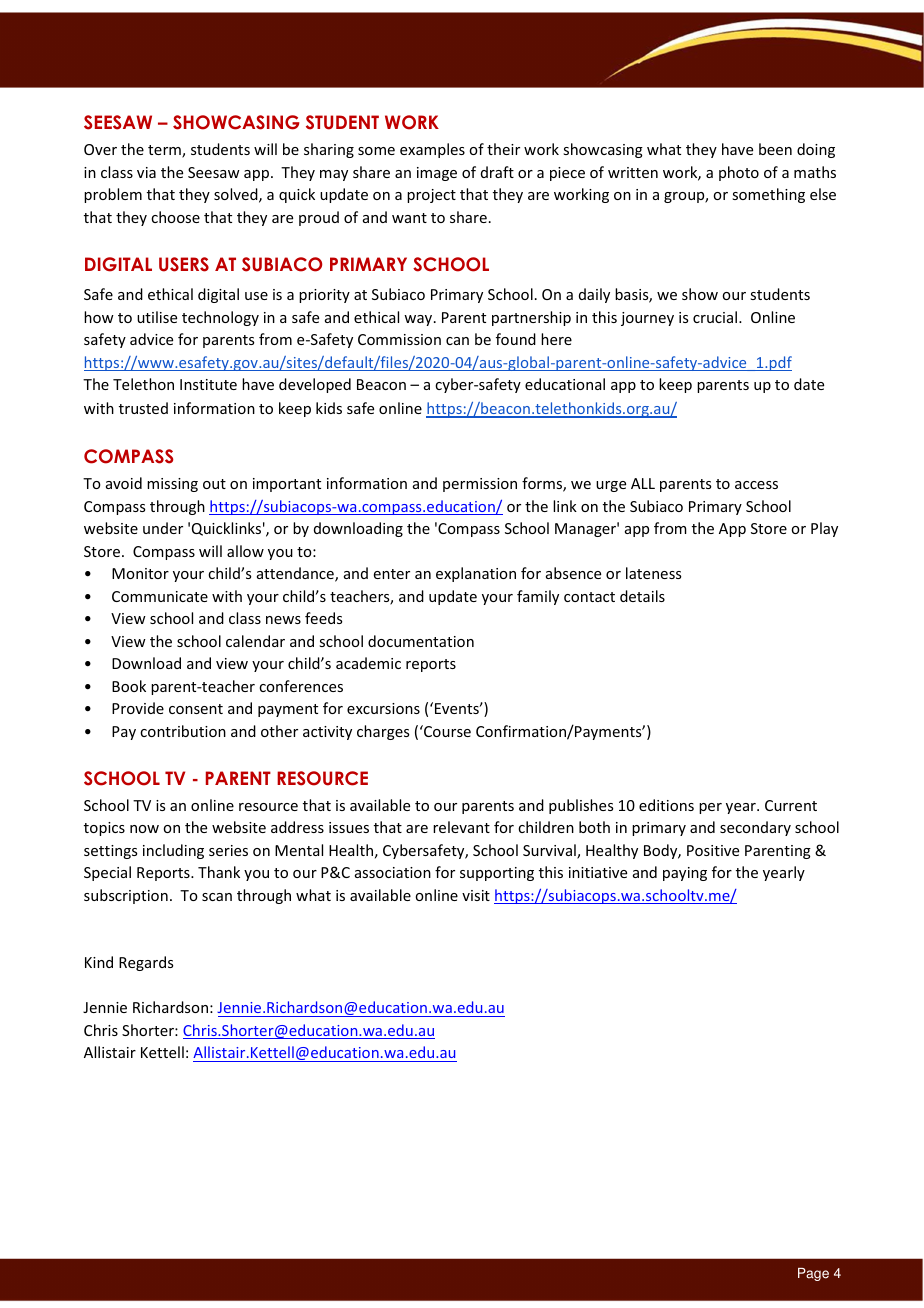 This page has height=1308, width=924. What do you see at coordinates (437, 174) in the page?
I see `image` at bounding box center [437, 174].
